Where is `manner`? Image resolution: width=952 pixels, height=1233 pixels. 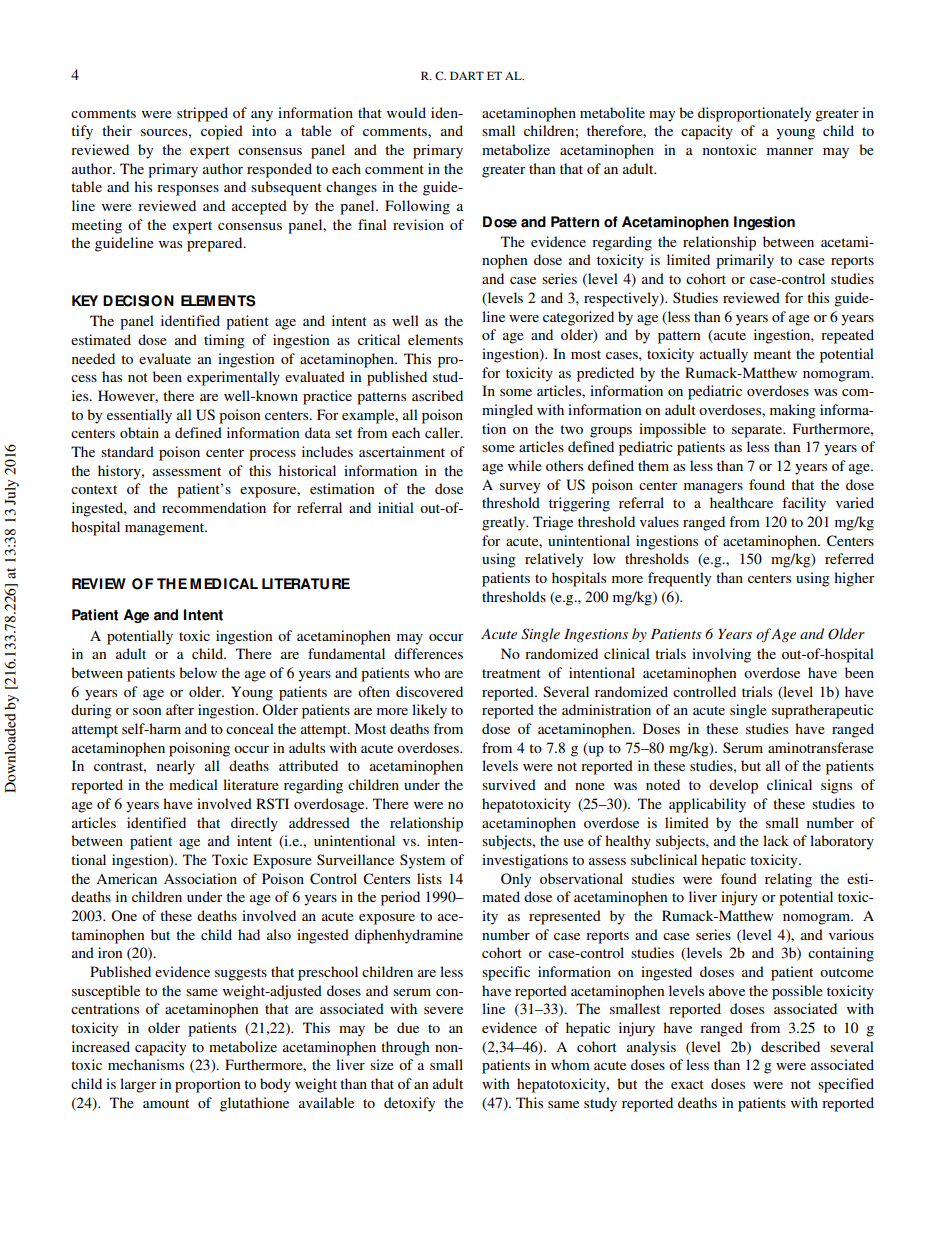 manner is located at coordinates (790, 151).
